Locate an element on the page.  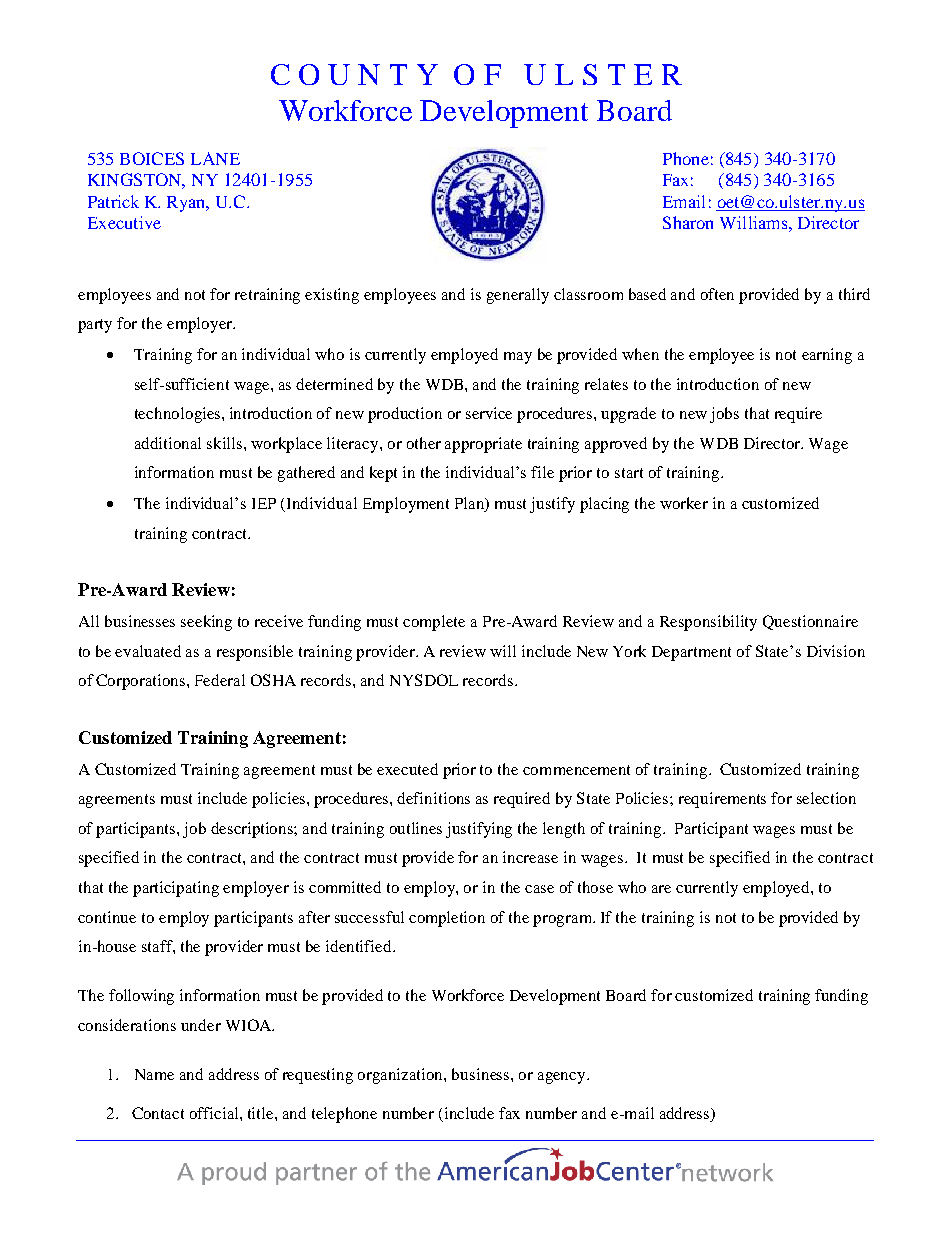
generally is located at coordinates (518, 296).
